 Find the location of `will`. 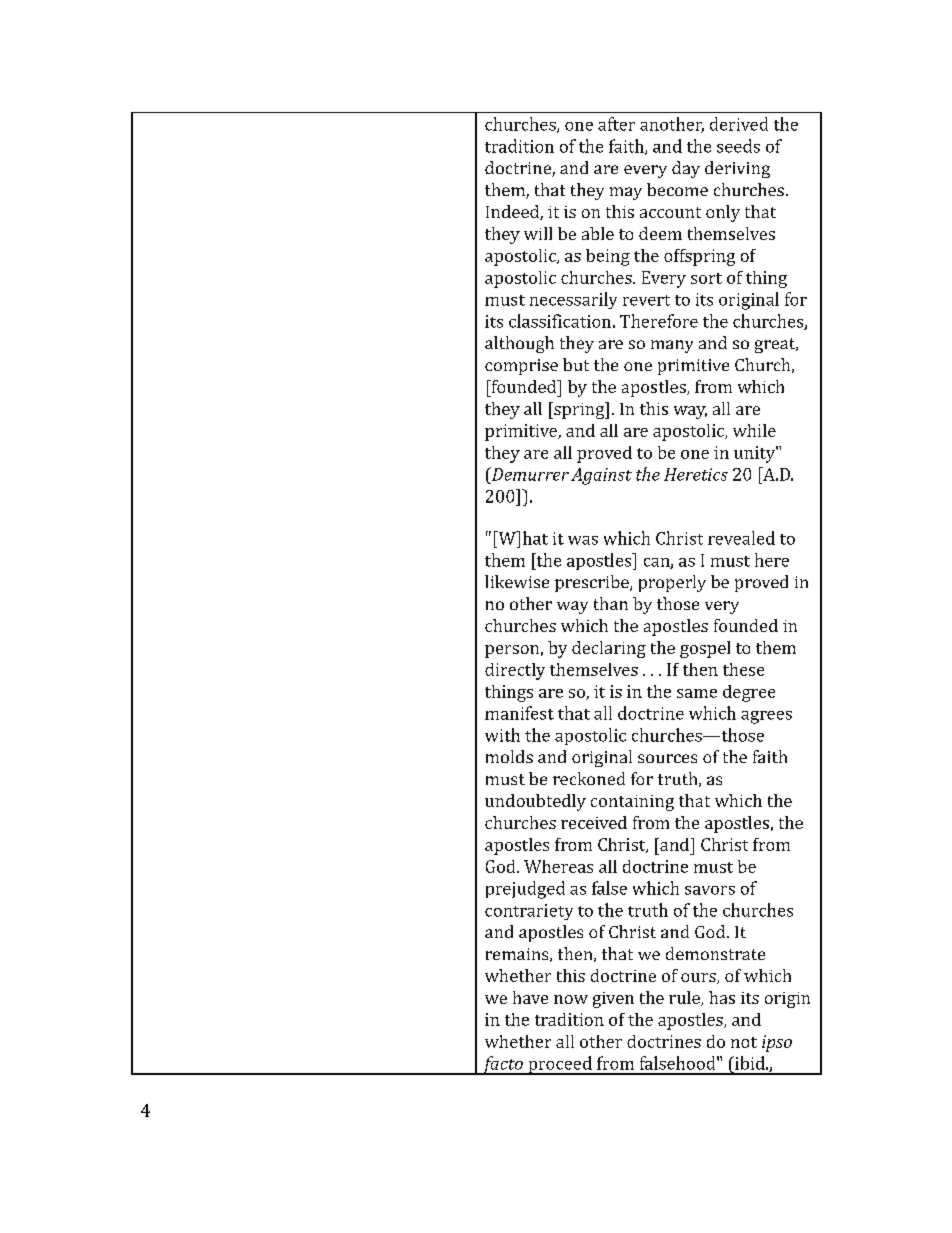

will is located at coordinates (538, 233).
